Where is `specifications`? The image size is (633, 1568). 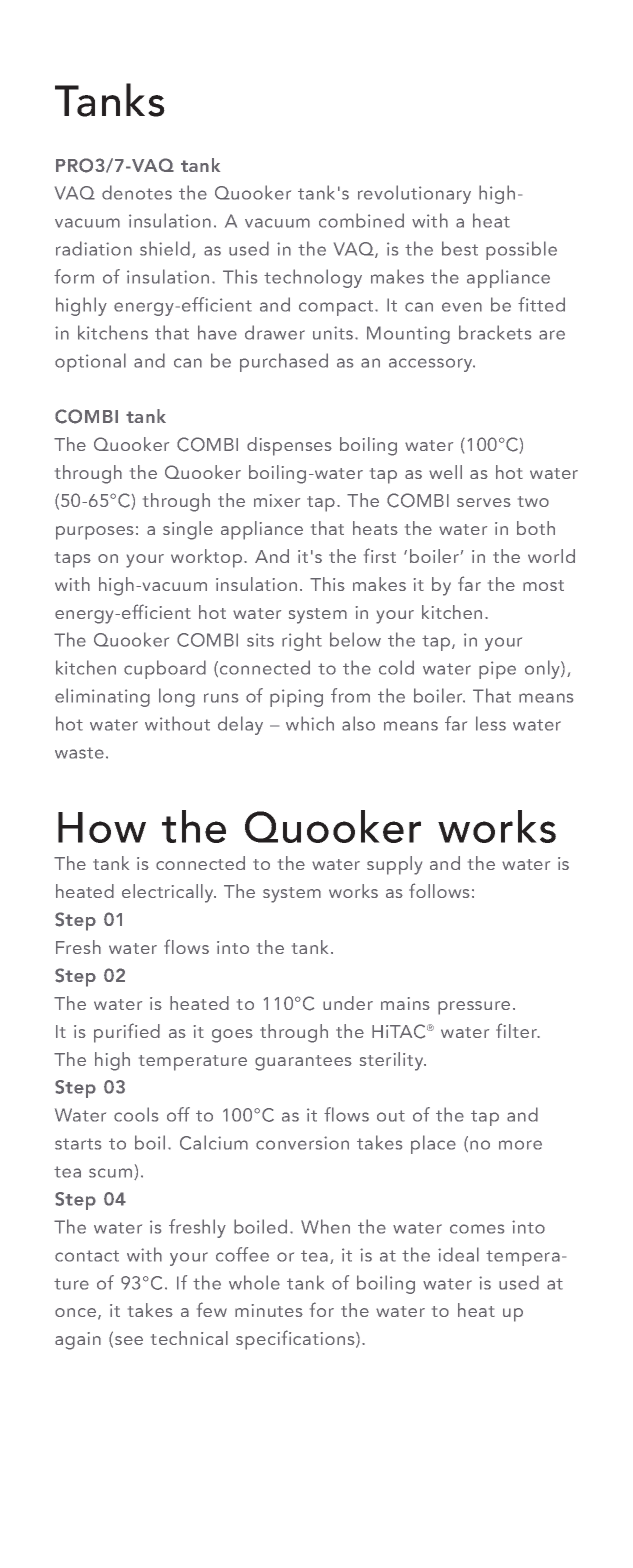
specifications is located at coordinates (296, 1340).
